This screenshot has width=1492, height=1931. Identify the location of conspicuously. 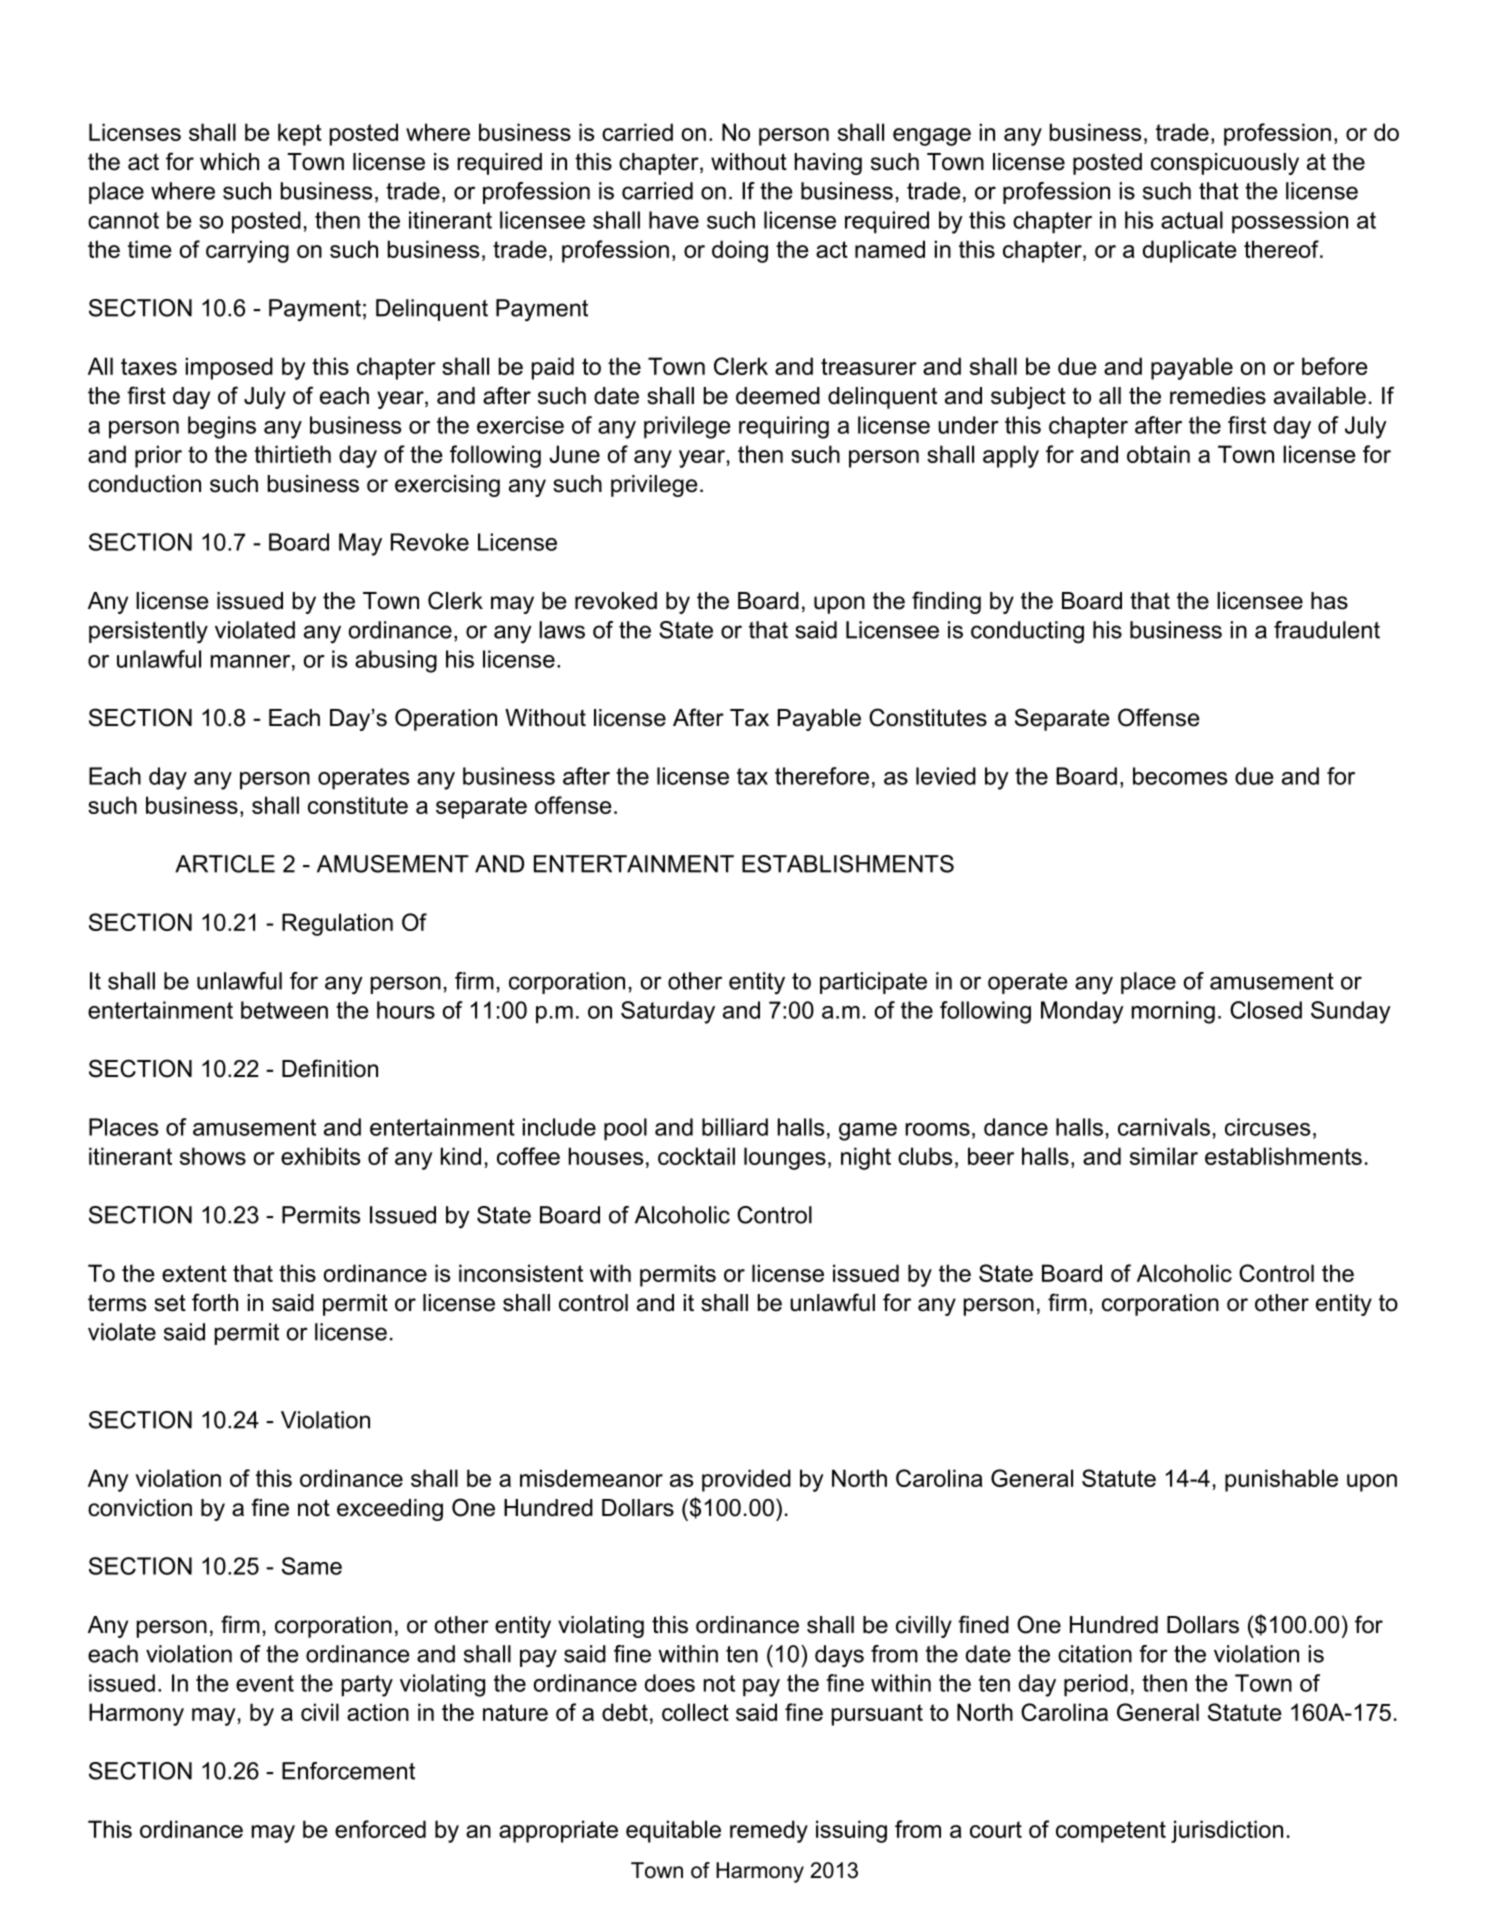
(1225, 164).
